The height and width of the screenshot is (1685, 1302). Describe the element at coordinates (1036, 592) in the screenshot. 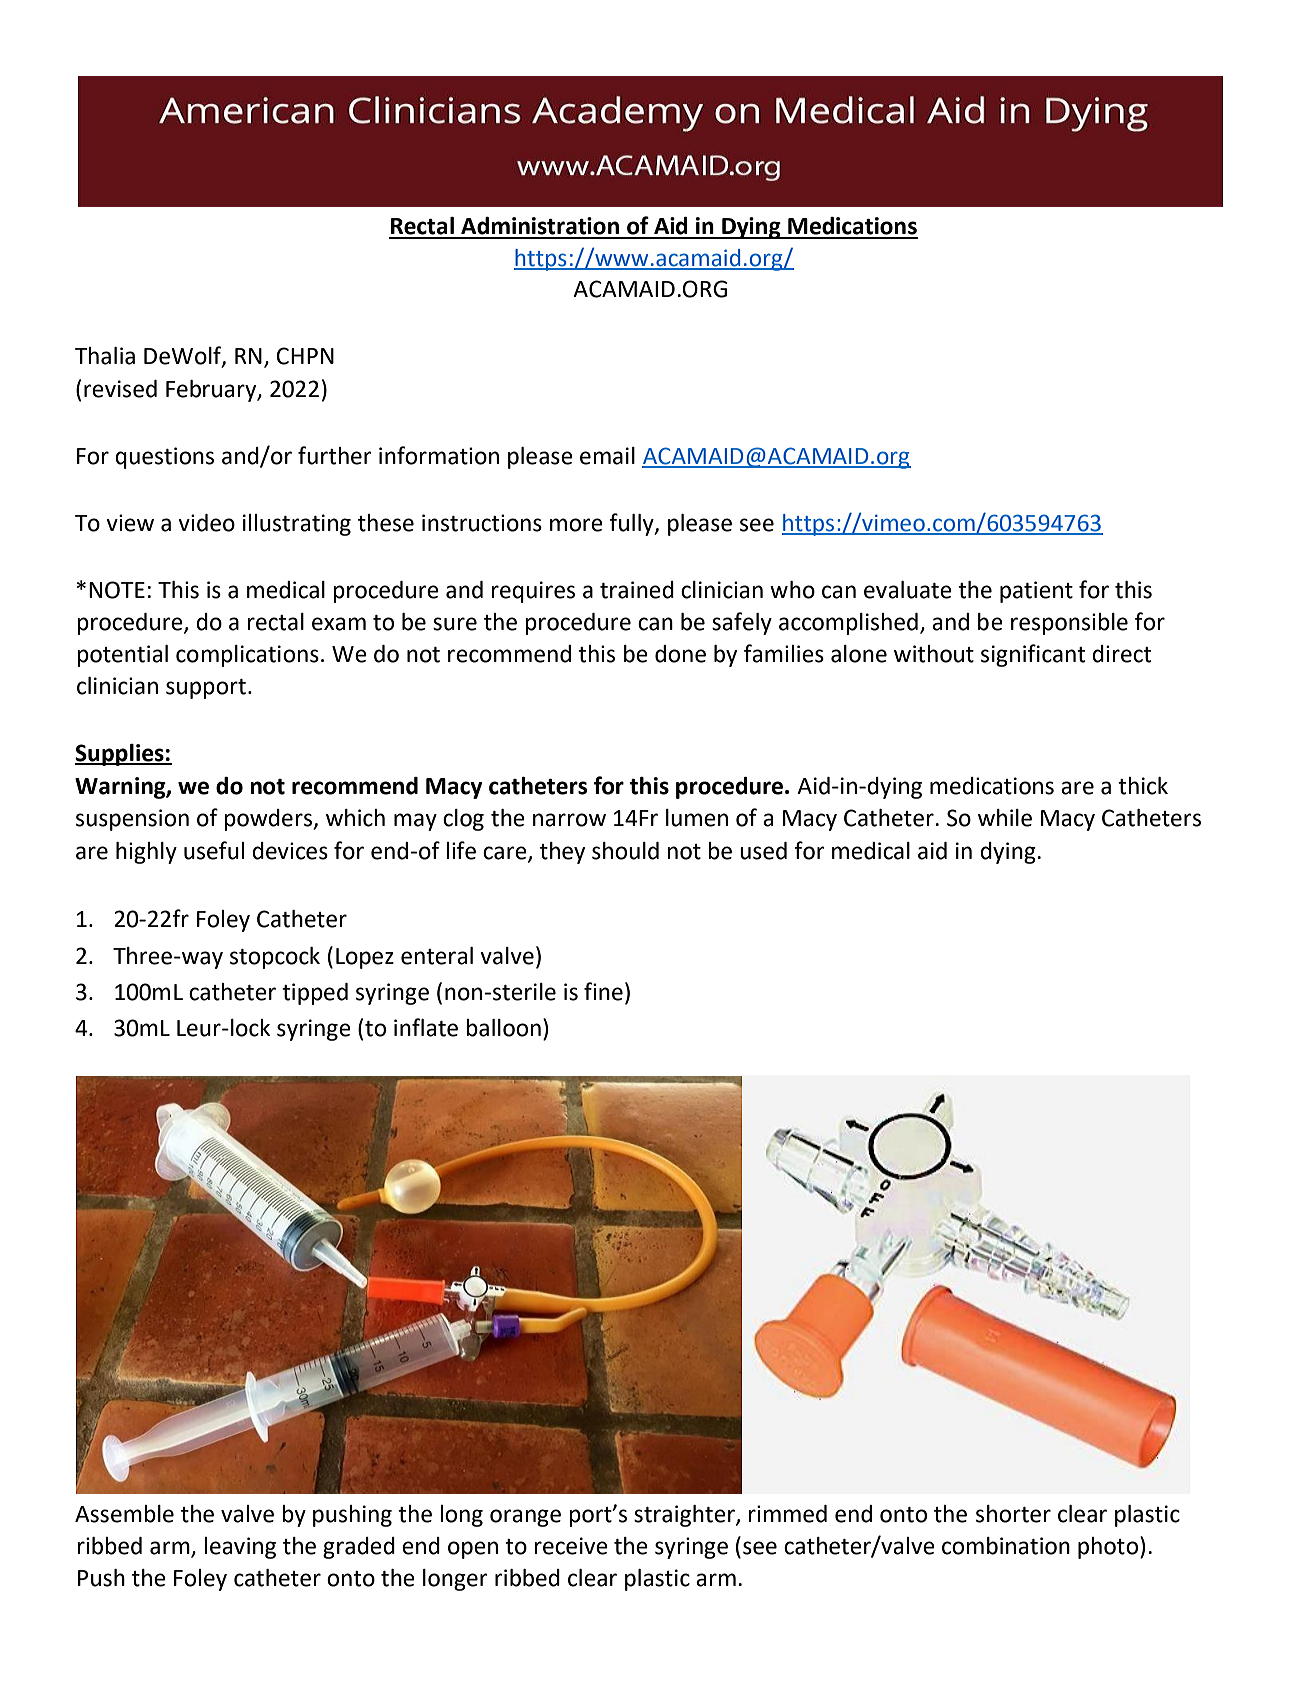

I see `patient` at that location.
